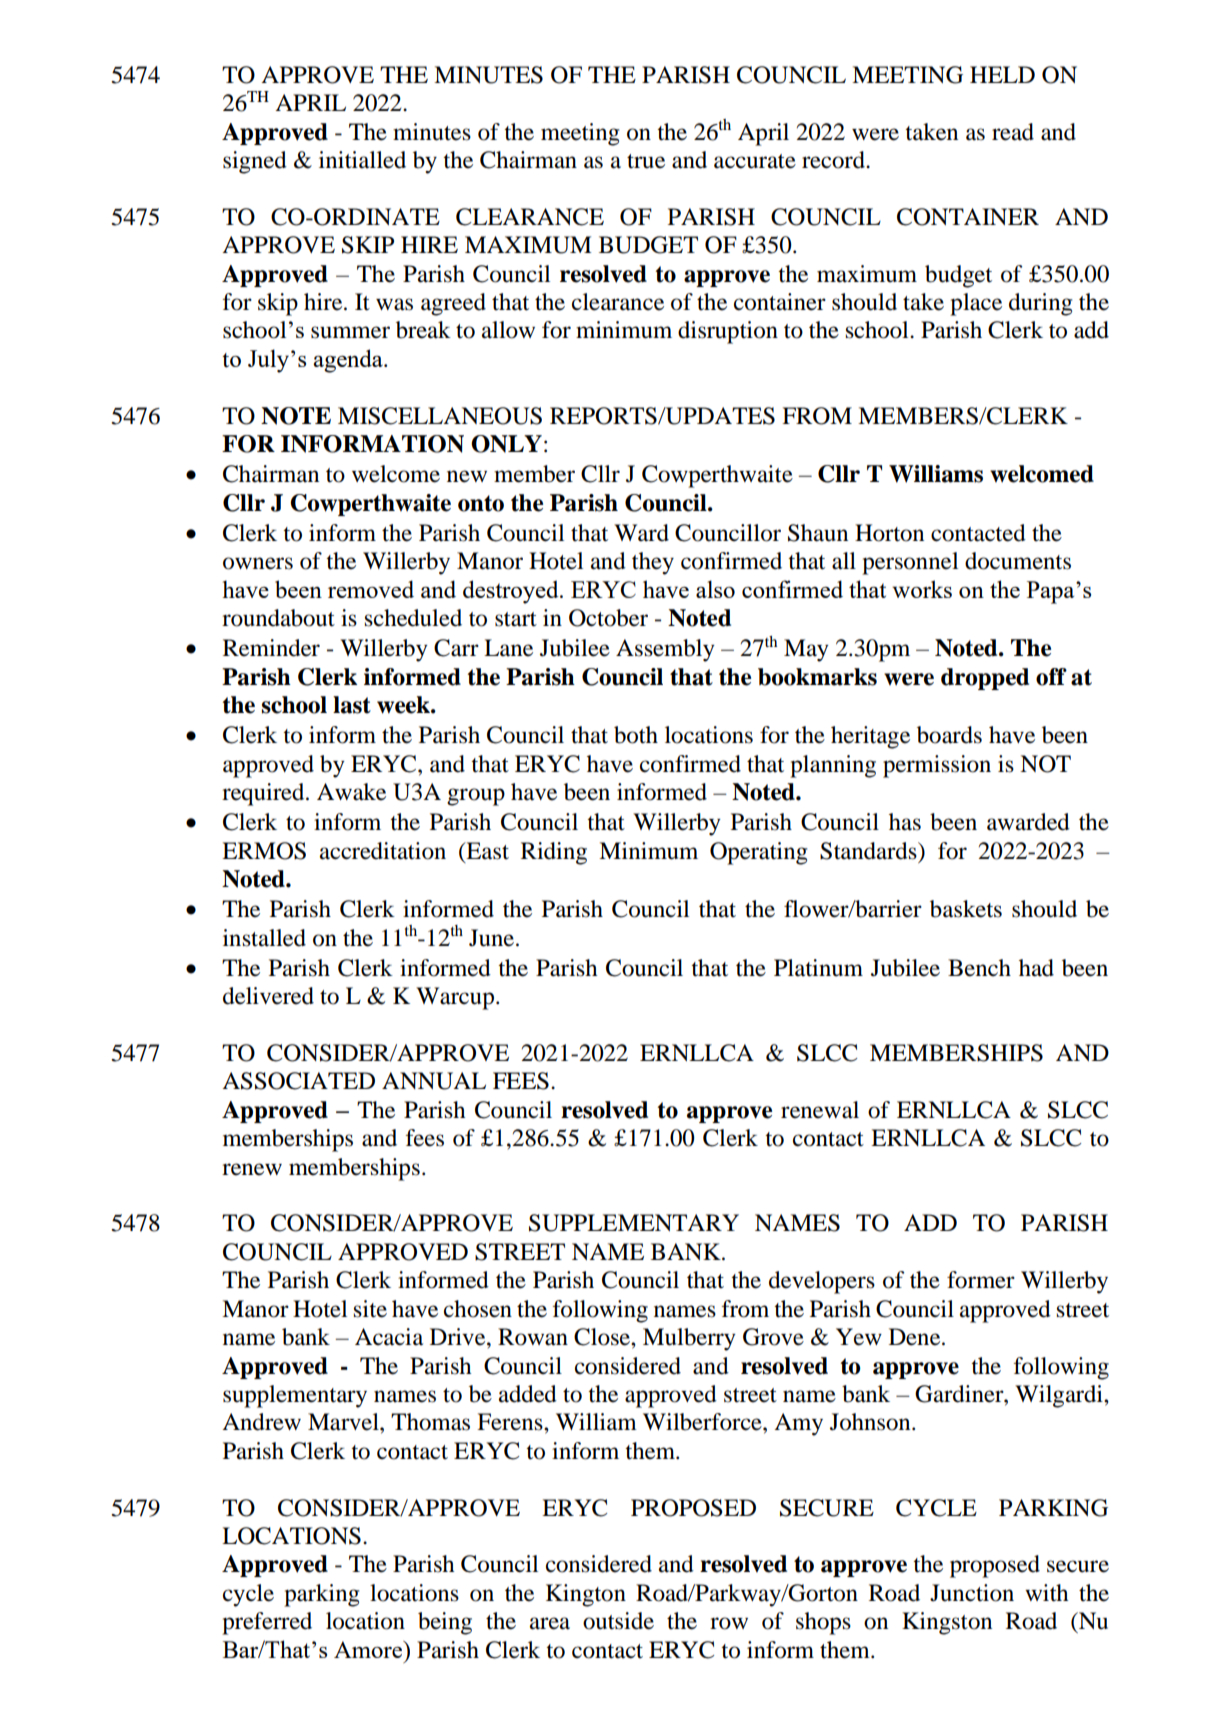 This screenshot has width=1226, height=1733. I want to click on has, so click(905, 822).
